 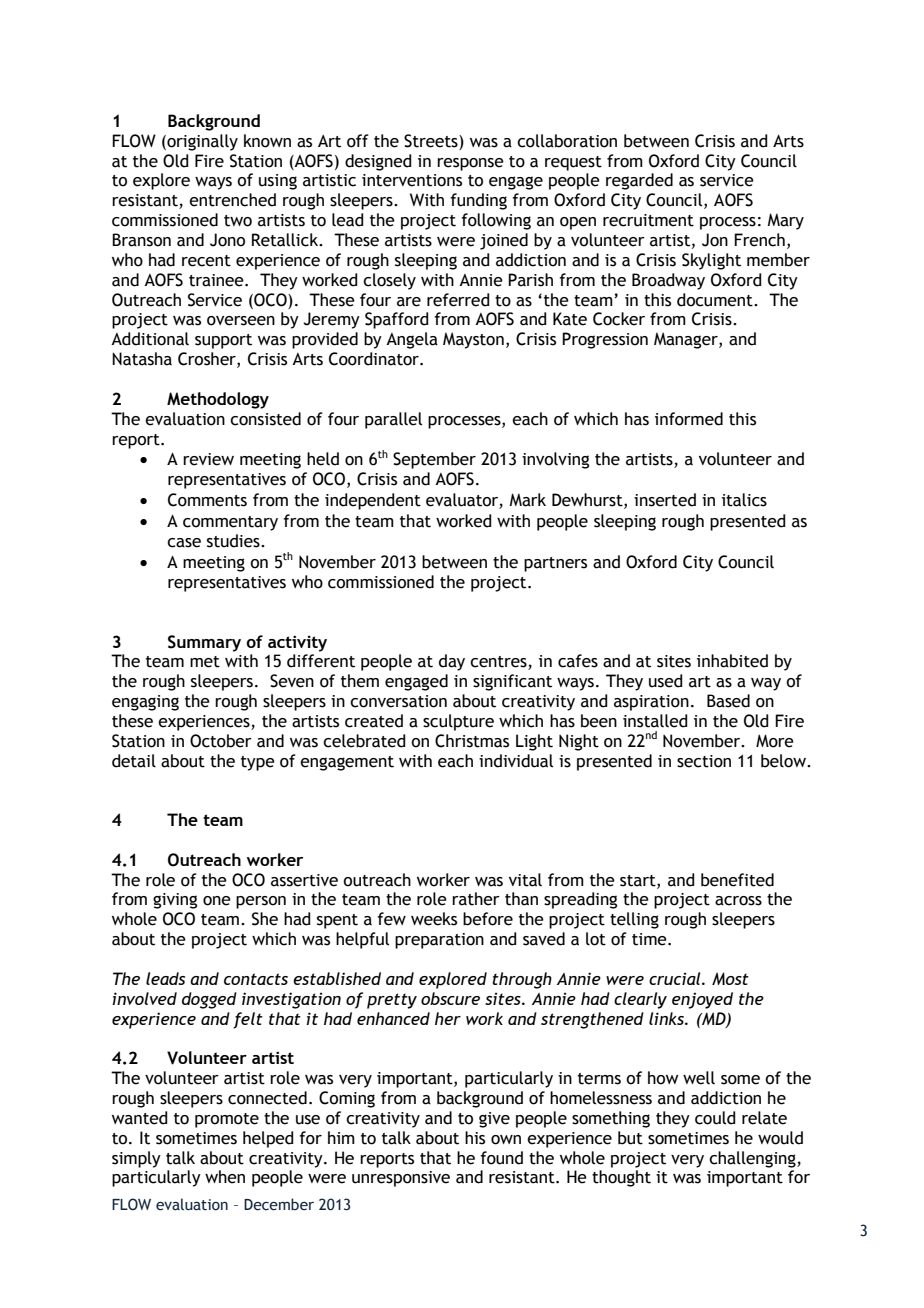 What do you see at coordinates (225, 1177) in the screenshot?
I see `when` at bounding box center [225, 1177].
